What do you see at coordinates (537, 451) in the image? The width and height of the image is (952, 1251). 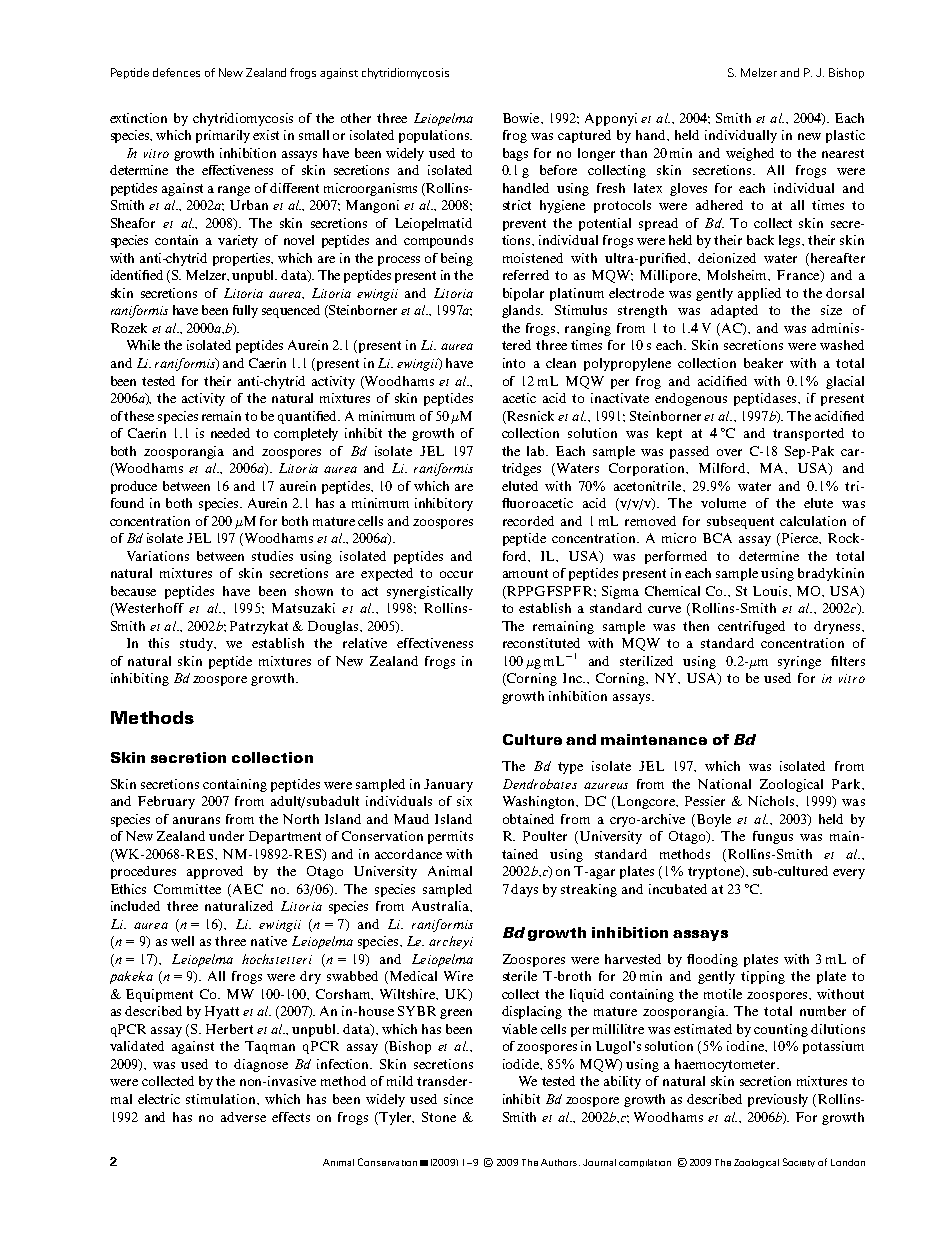 I see `lab` at bounding box center [537, 451].
